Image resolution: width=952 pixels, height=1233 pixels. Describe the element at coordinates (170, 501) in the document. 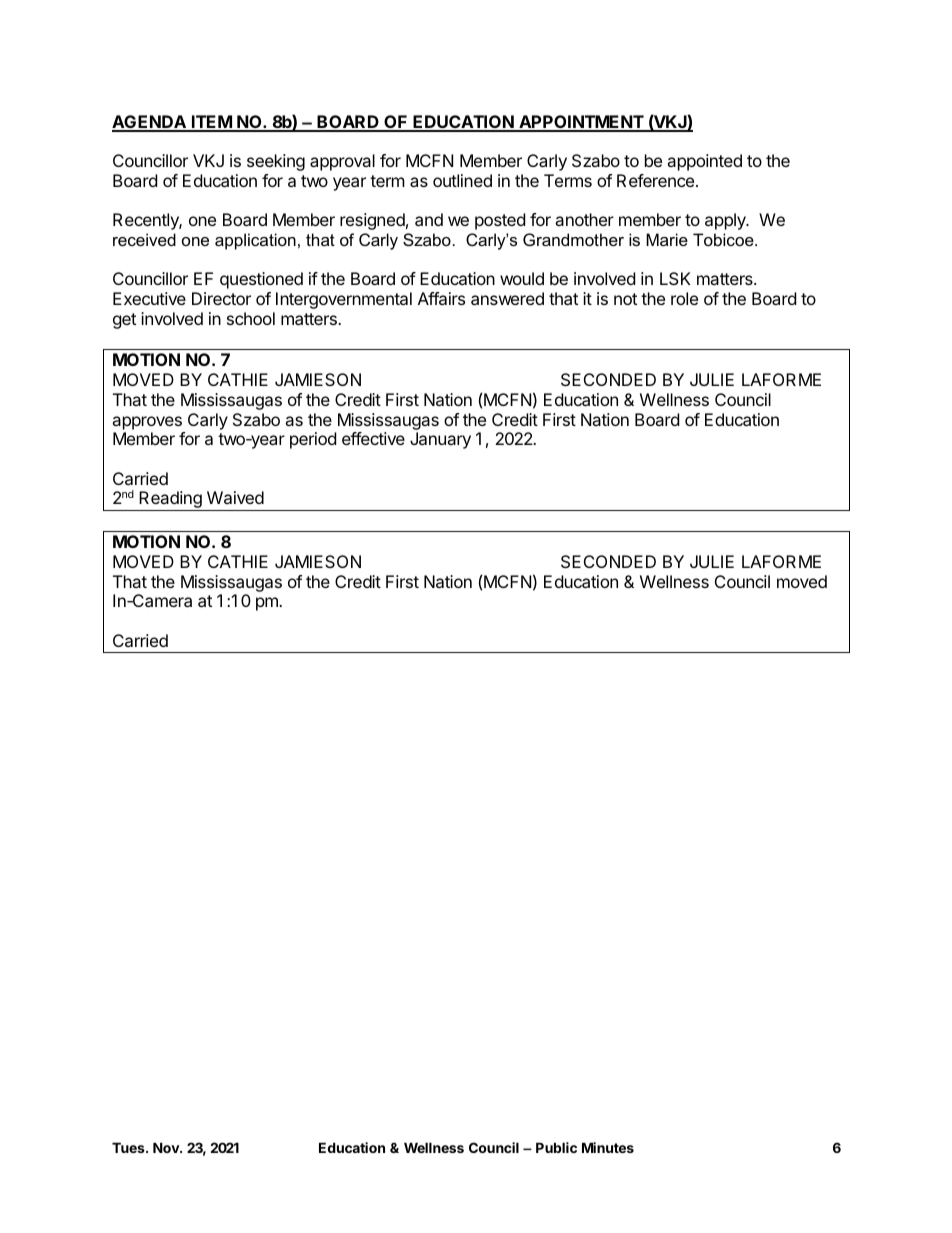

I see `Reading` at that location.
